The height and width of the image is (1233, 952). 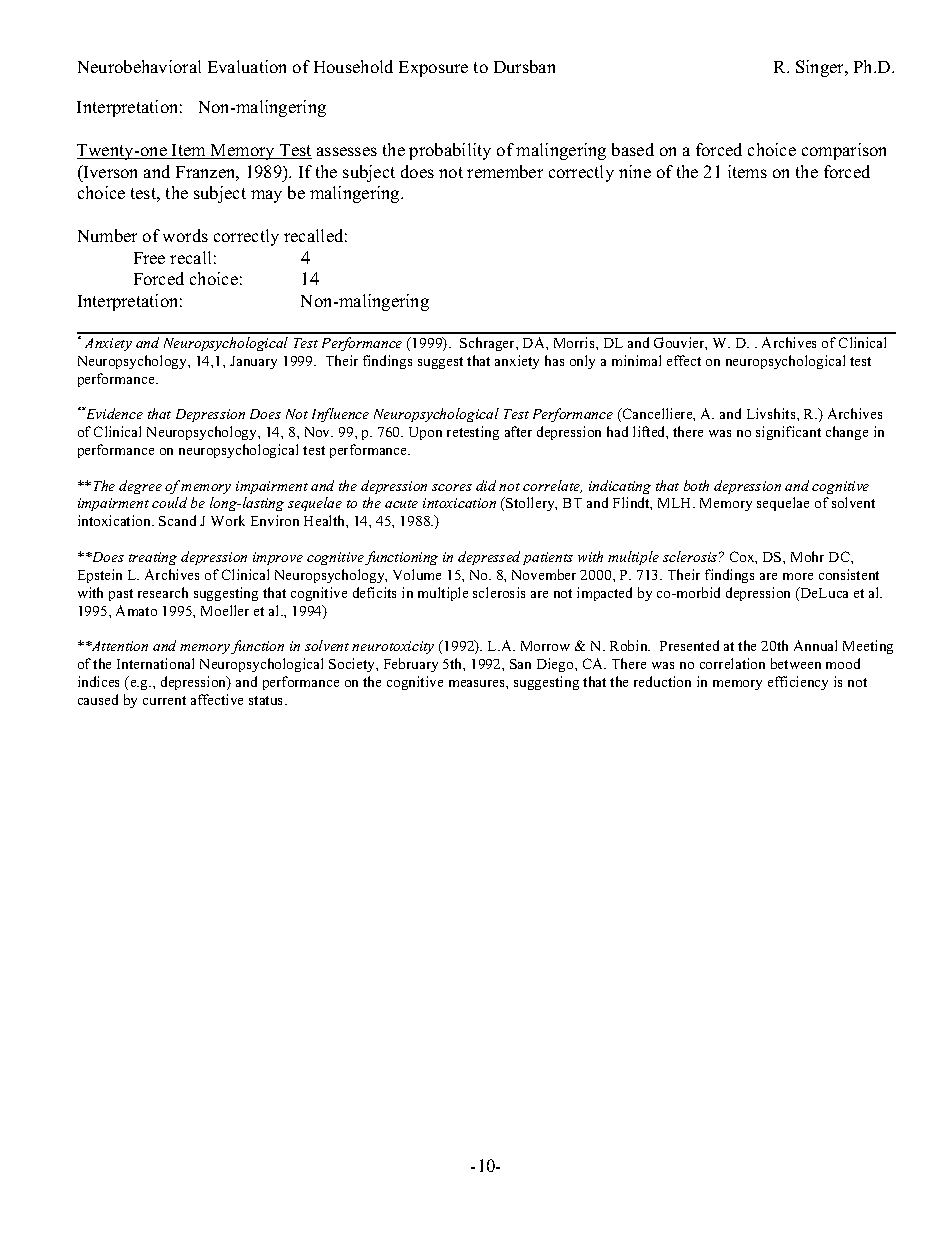 I want to click on Singer, so click(x=821, y=68).
